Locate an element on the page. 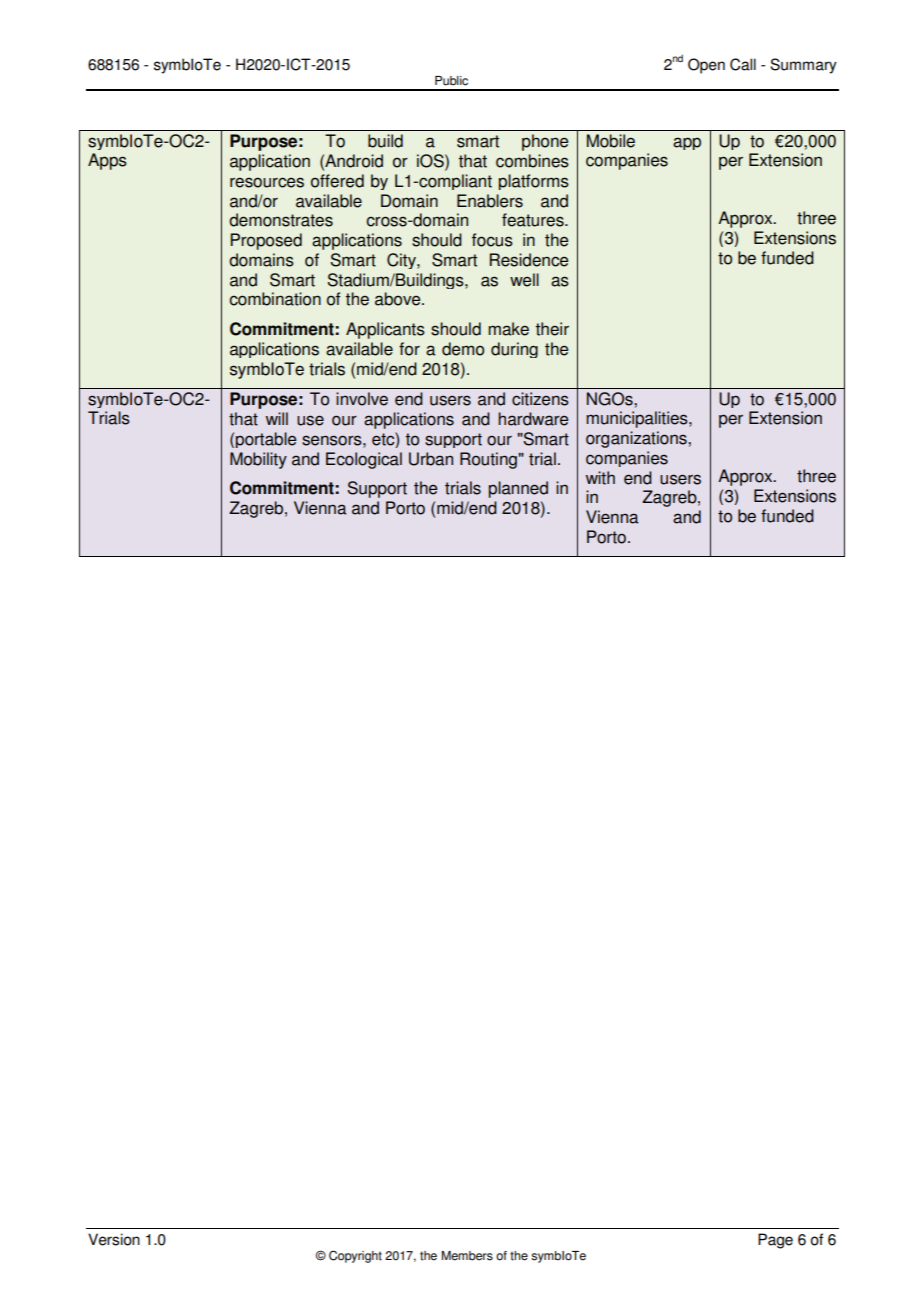  with is located at coordinates (600, 478).
